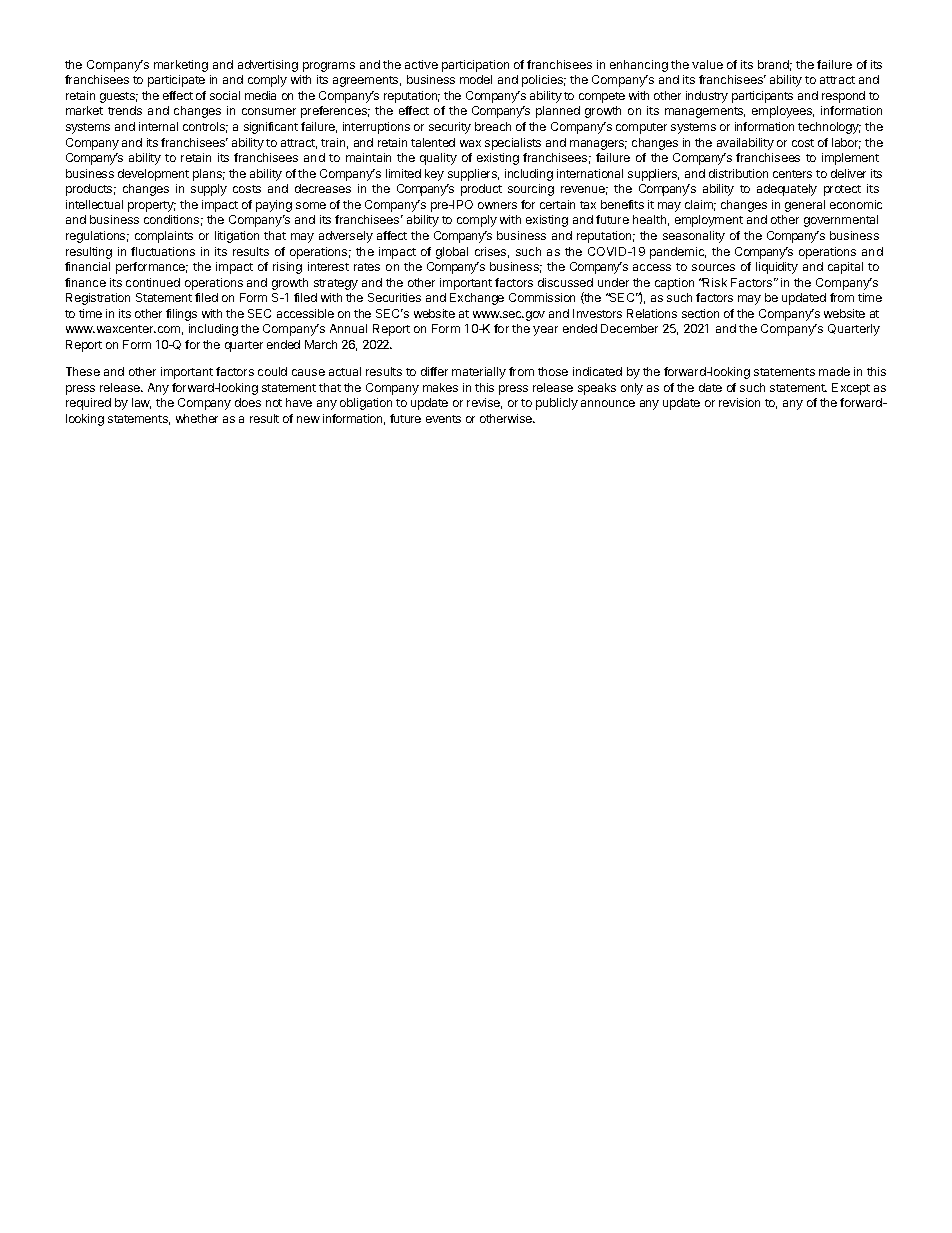  What do you see at coordinates (209, 190) in the image?
I see `supply` at bounding box center [209, 190].
